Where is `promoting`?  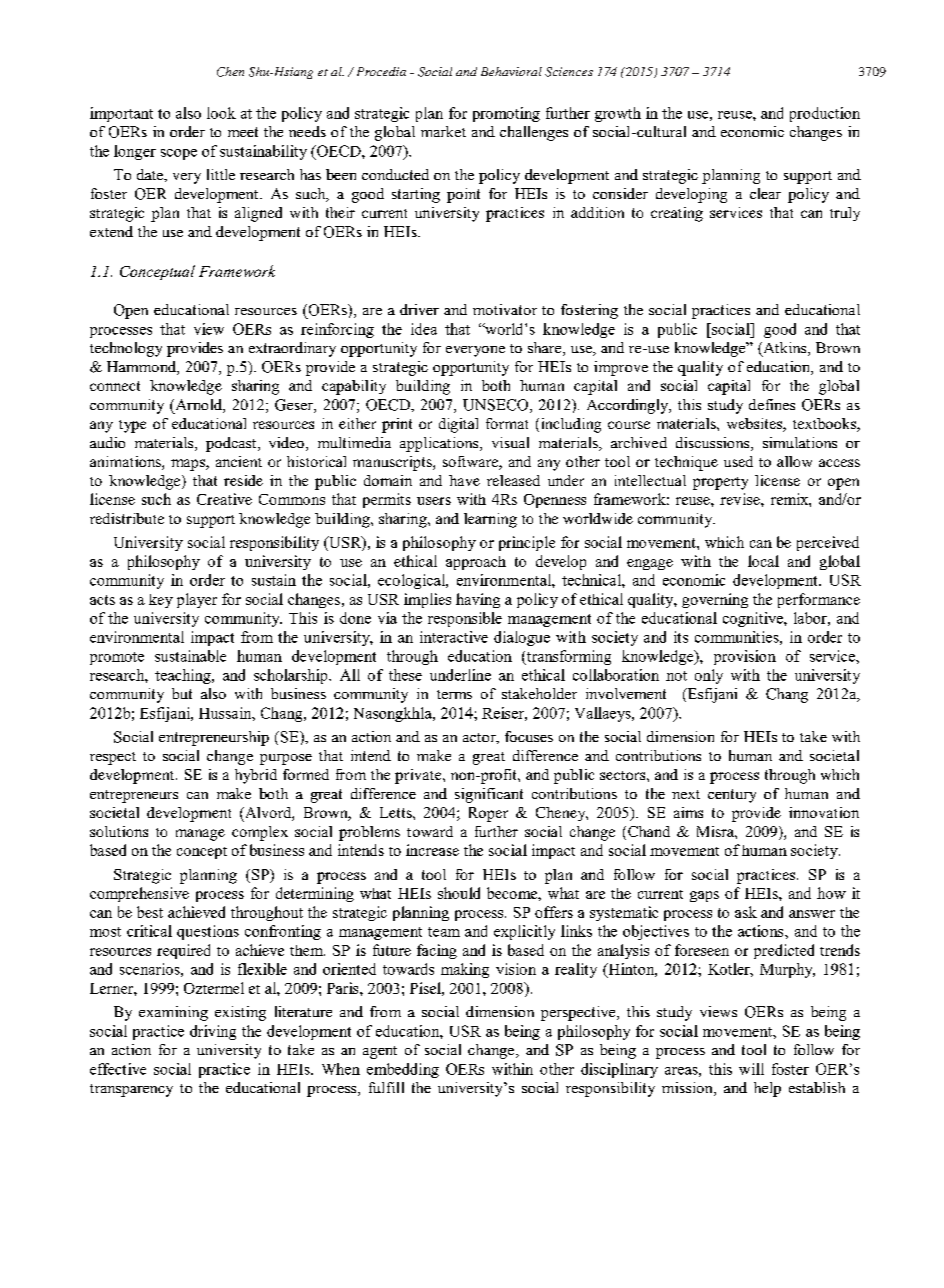
promoting is located at coordinates (506, 114).
